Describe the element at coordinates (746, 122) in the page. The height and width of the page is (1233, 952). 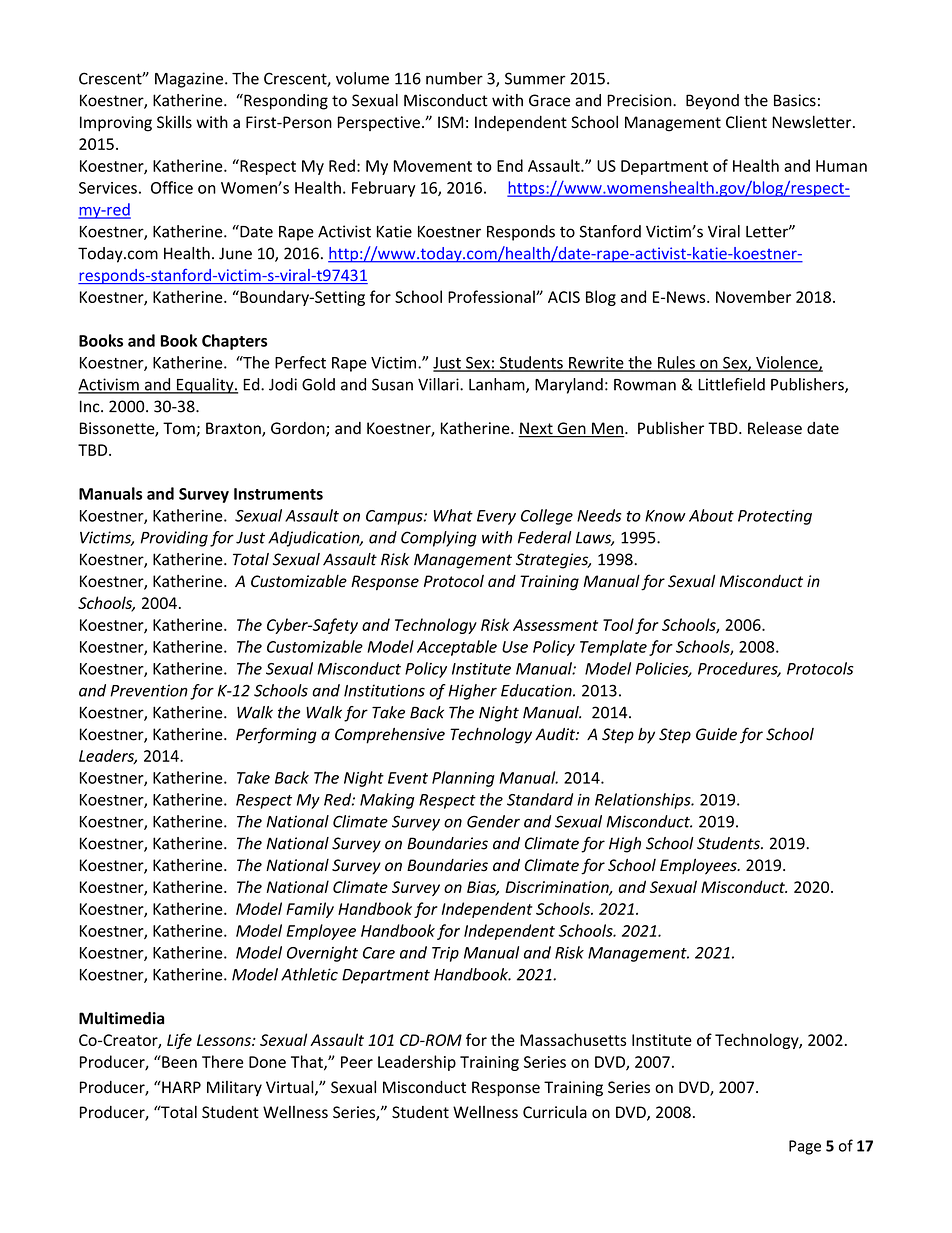
I see `Client` at that location.
